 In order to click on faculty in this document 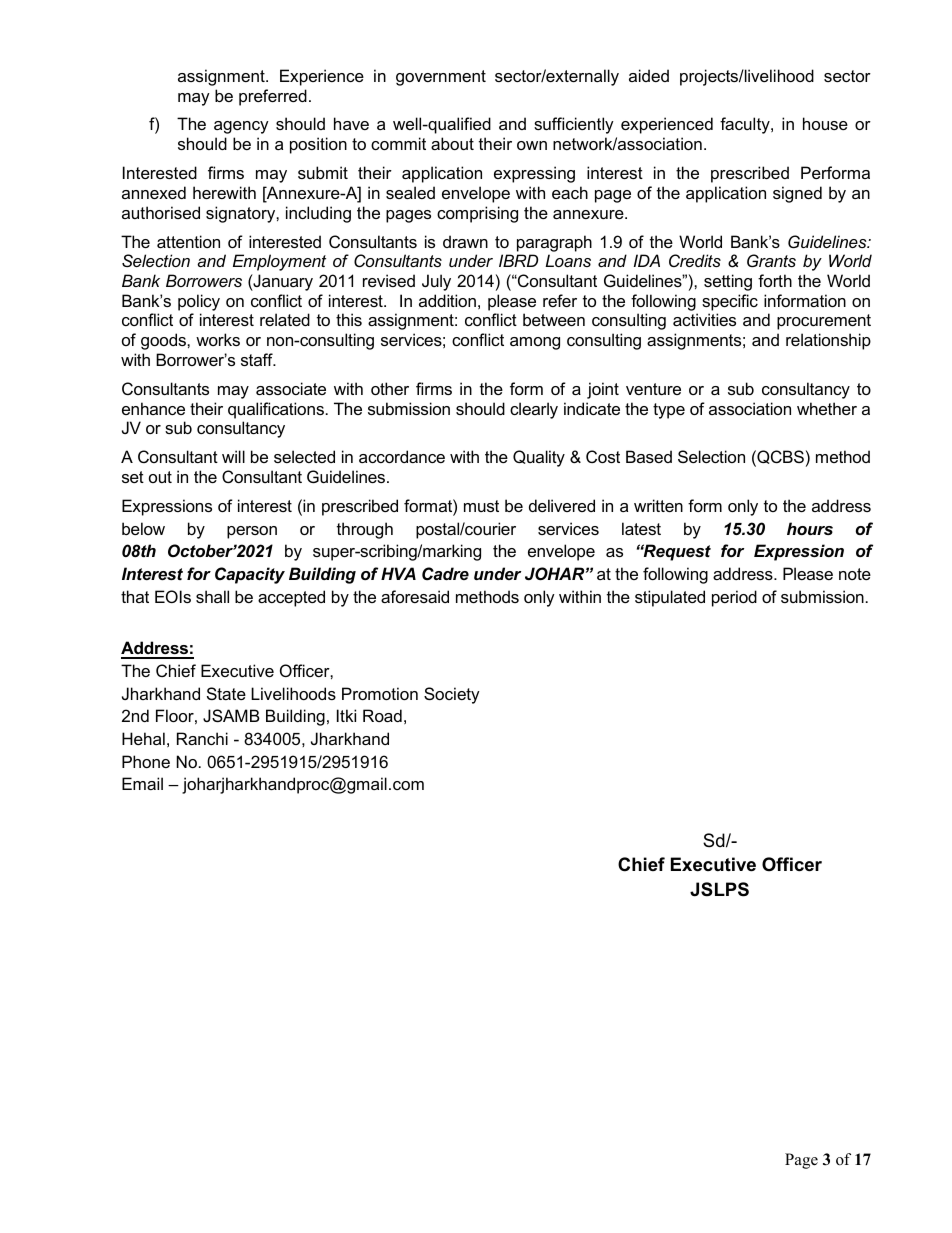, I will do `click(746, 125)`.
